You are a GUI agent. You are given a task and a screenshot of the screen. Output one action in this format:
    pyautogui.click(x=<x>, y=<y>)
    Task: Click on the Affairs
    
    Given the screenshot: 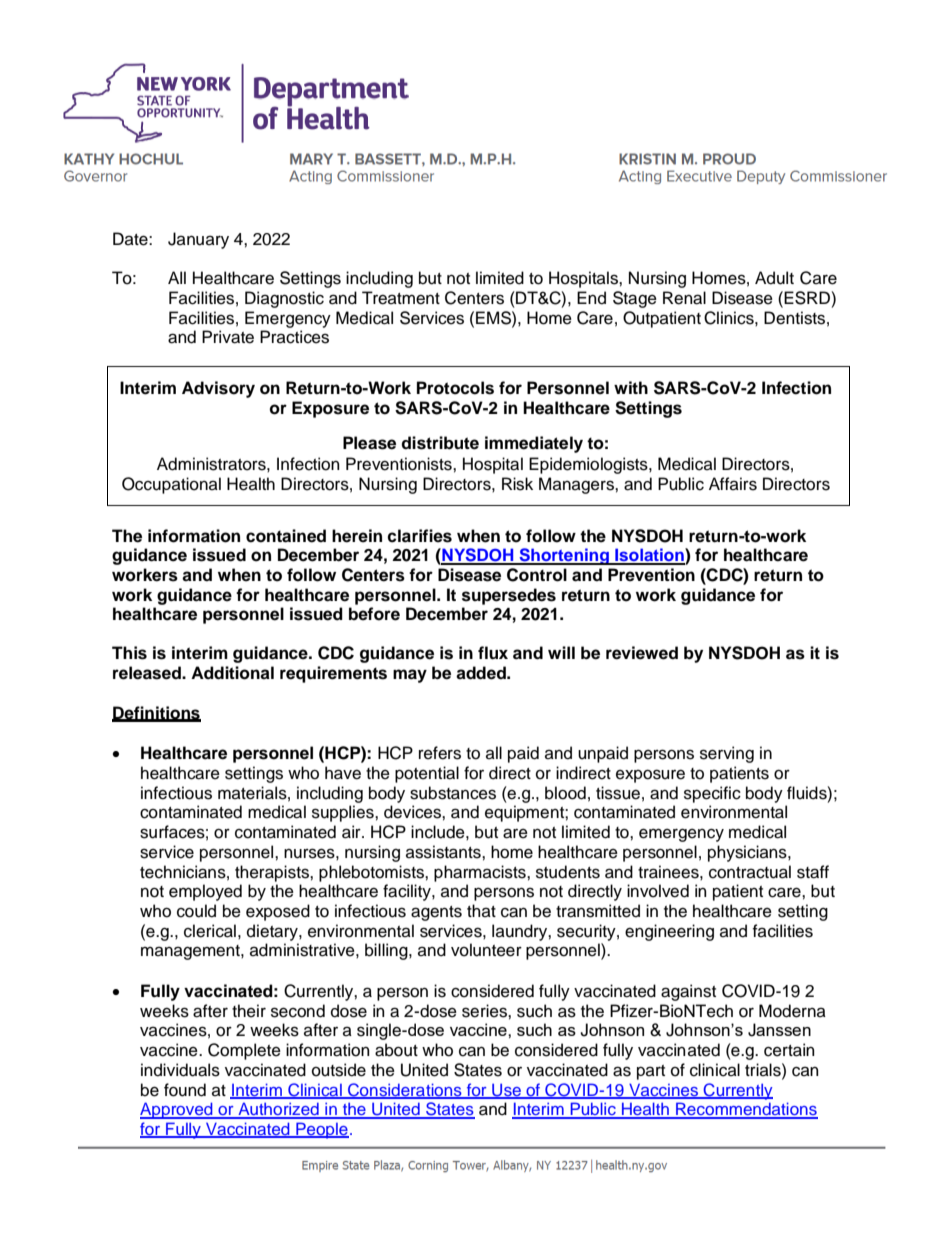 What is the action you would take?
    pyautogui.click(x=733, y=484)
